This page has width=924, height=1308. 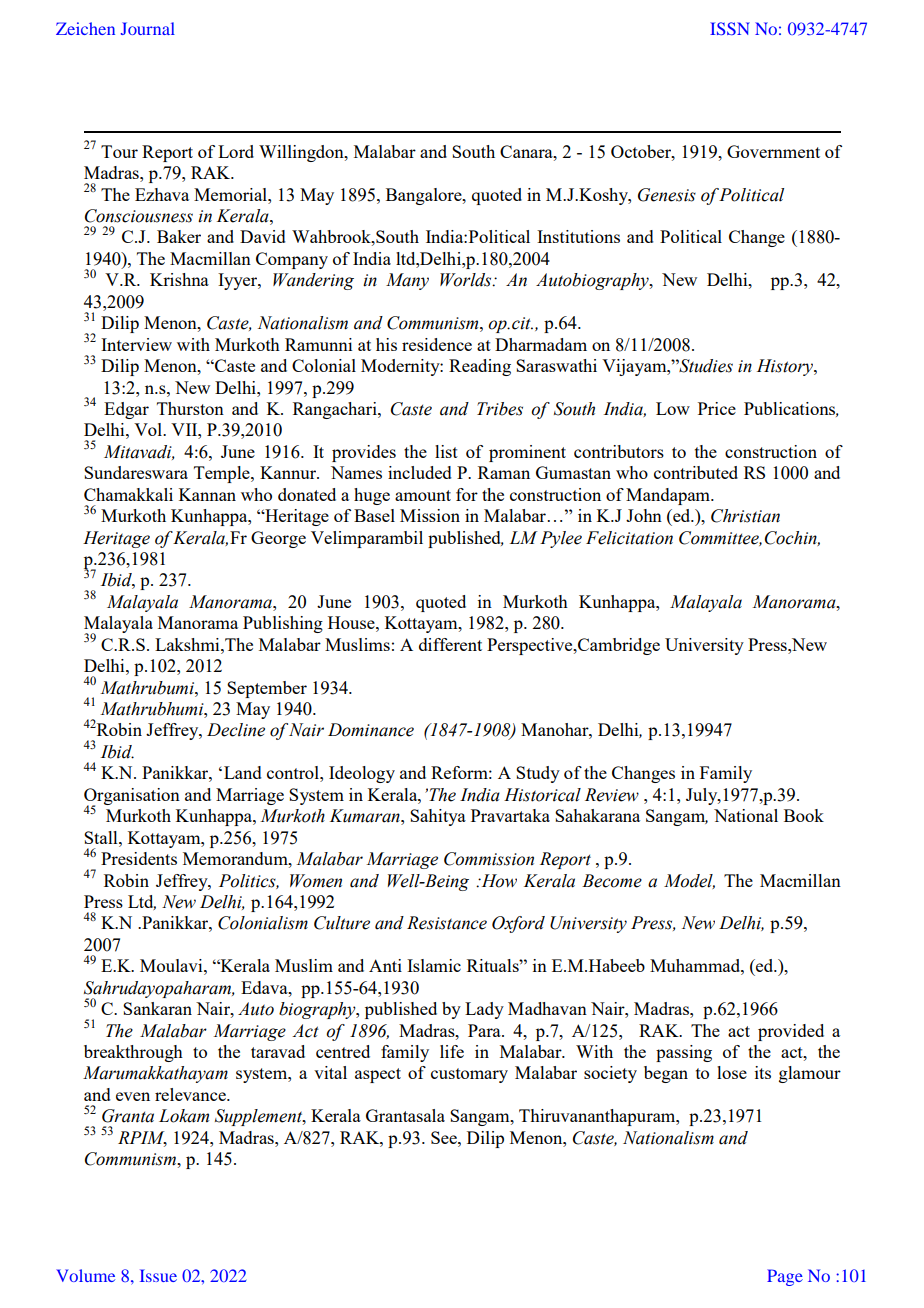 What do you see at coordinates (446, 451) in the page?
I see `list` at bounding box center [446, 451].
